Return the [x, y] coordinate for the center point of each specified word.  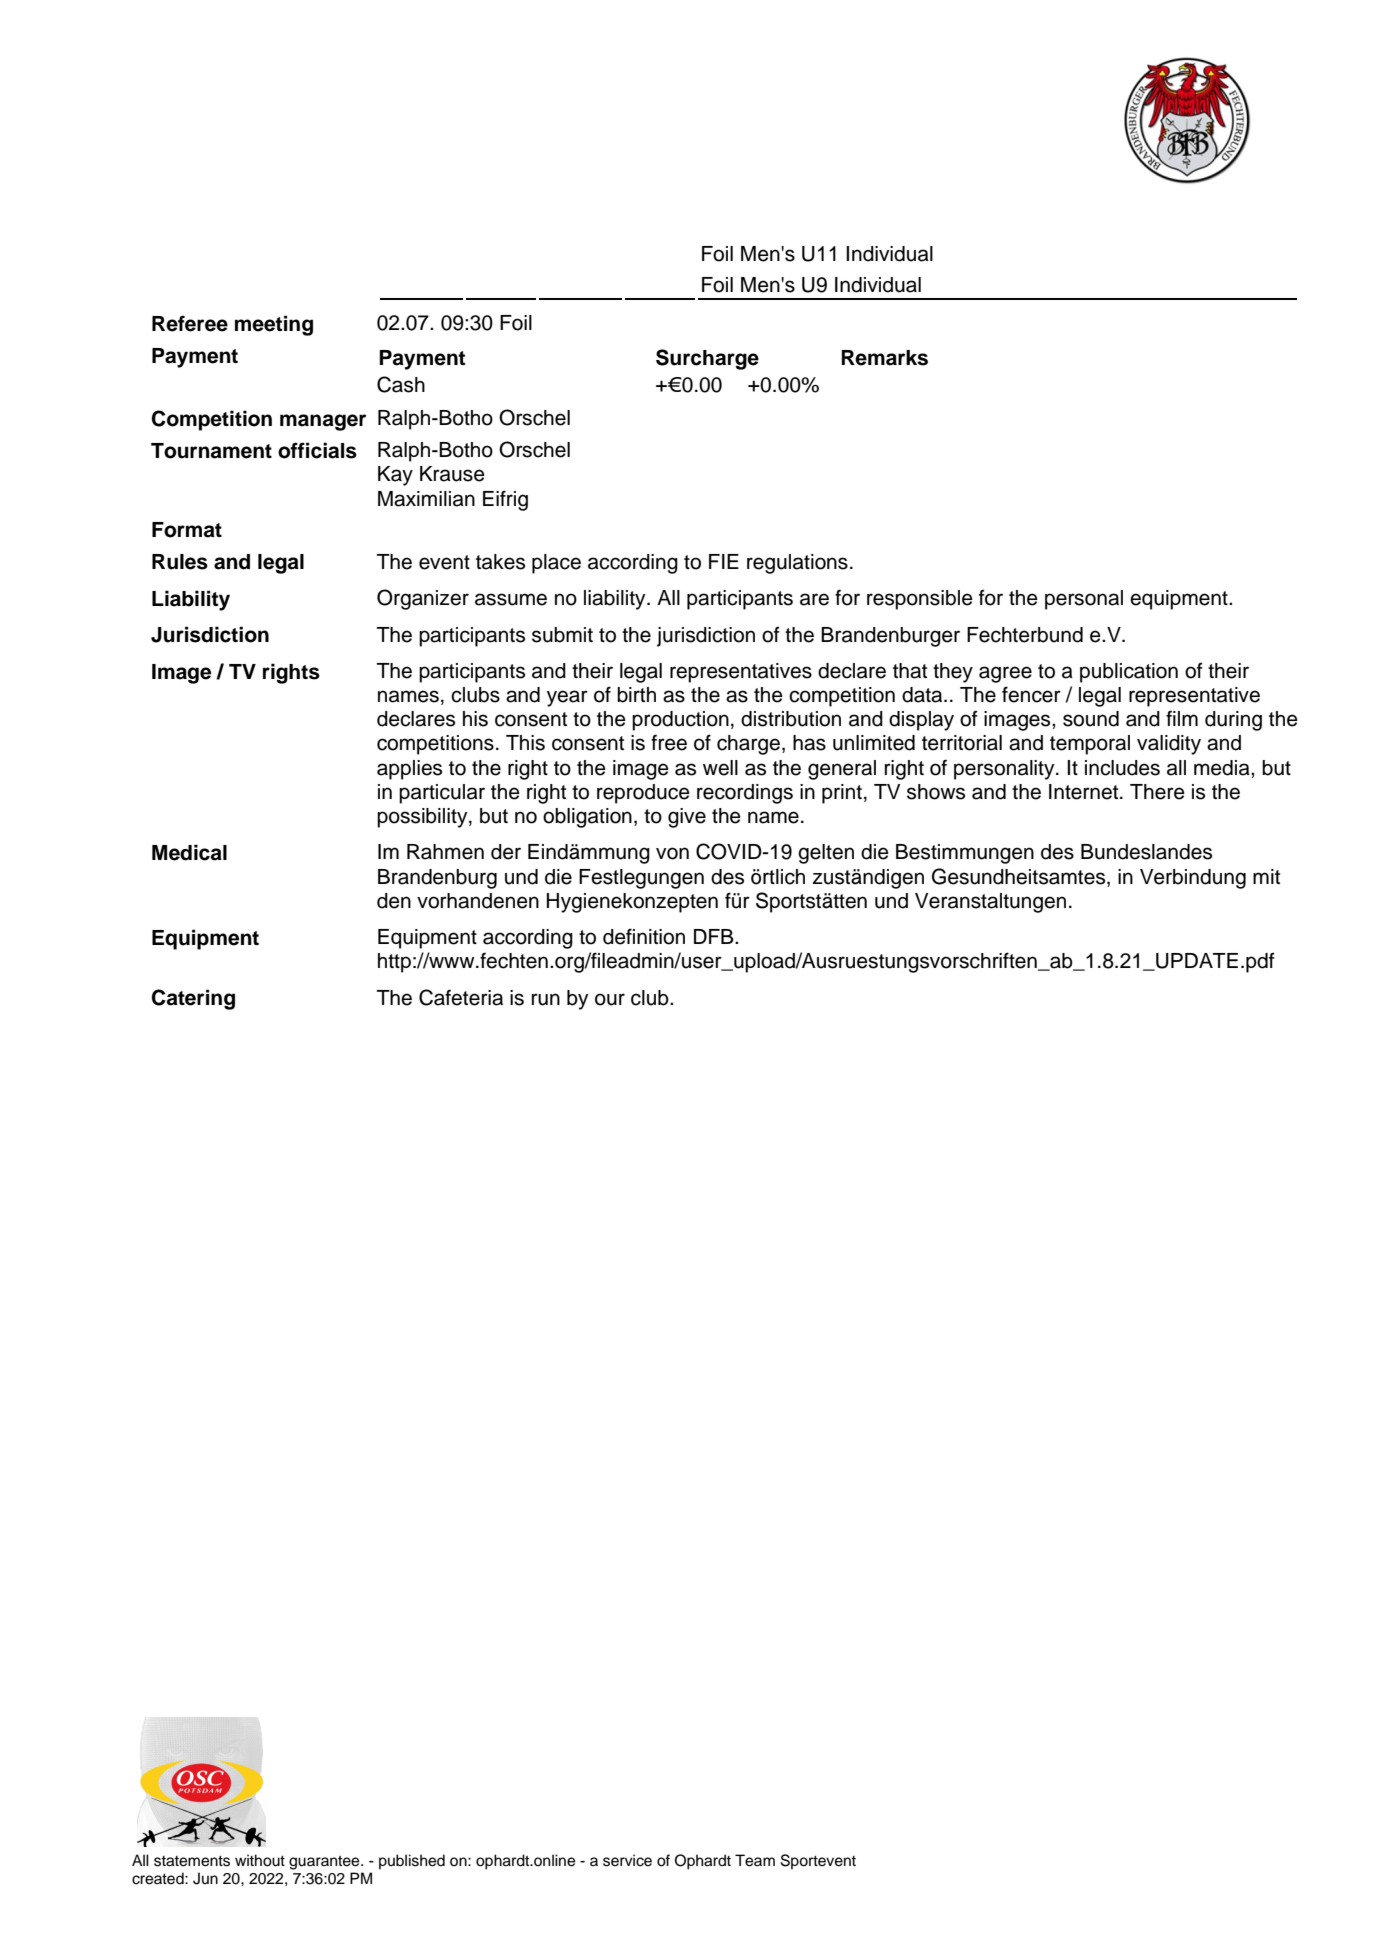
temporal [1090, 745]
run [546, 999]
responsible [920, 600]
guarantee [325, 1862]
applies [409, 770]
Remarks [884, 358]
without [260, 1860]
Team [755, 1860]
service [627, 1860]
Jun [205, 1878]
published [412, 1862]
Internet [1085, 792]
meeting [274, 325]
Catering [193, 999]
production [680, 721]
